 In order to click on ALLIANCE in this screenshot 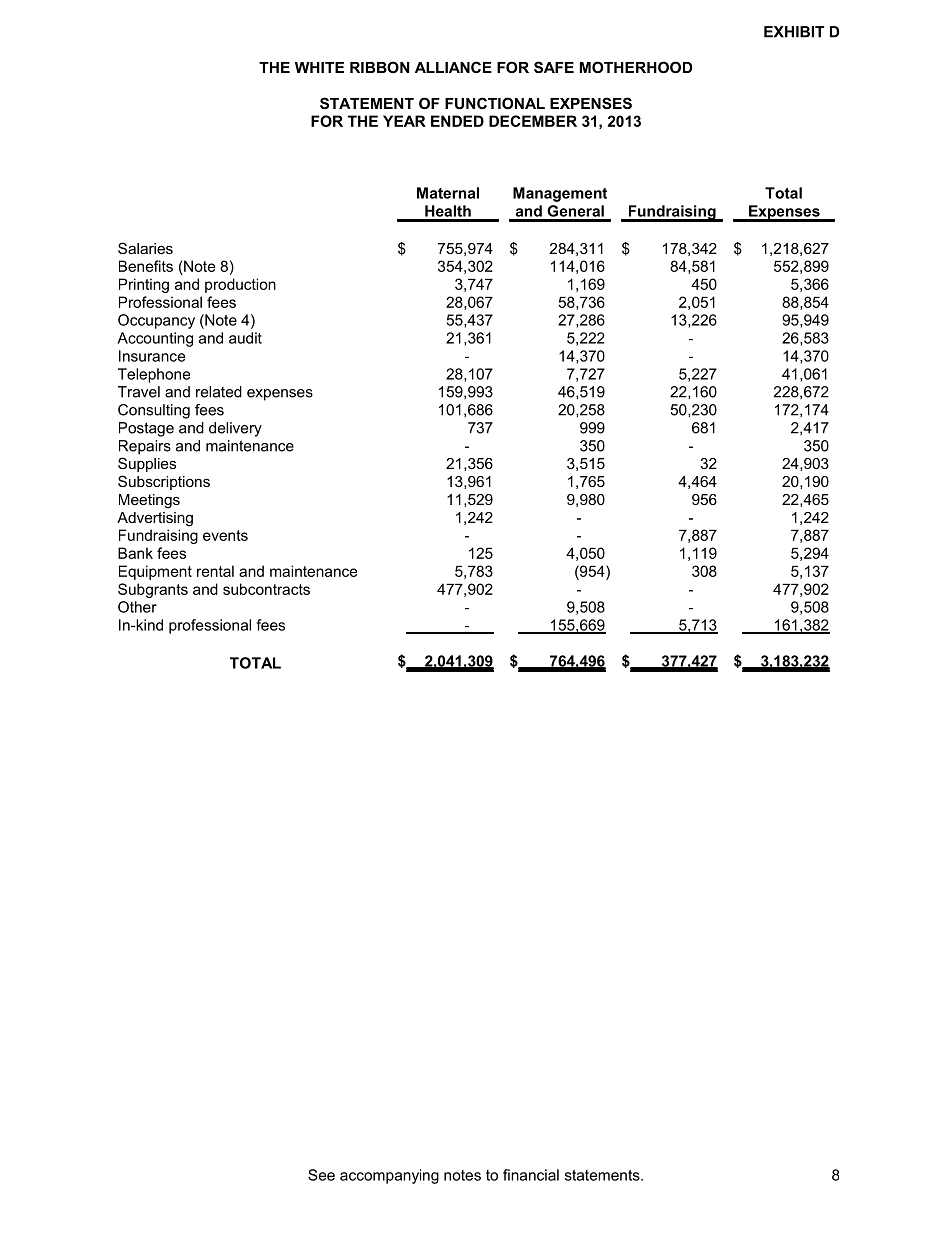, I will do `click(453, 67)`.
